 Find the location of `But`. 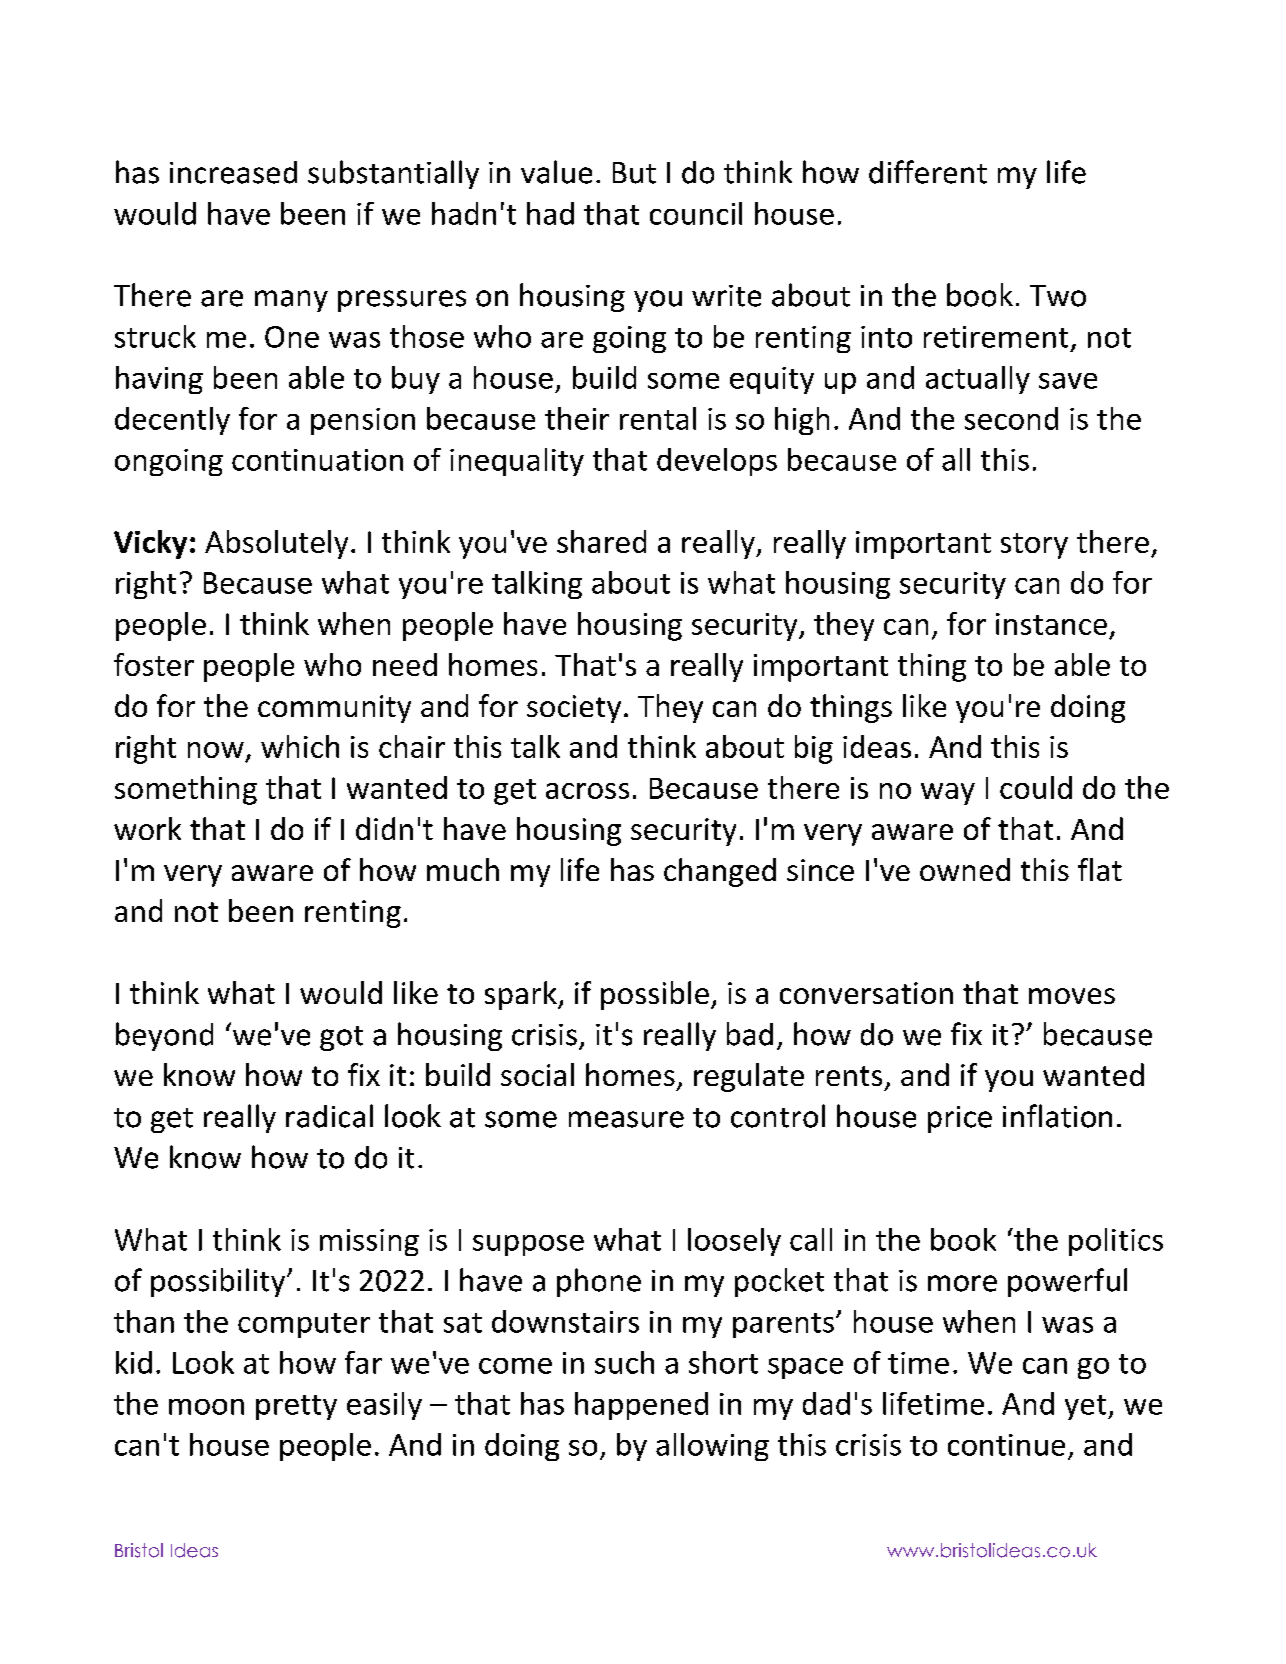

But is located at coordinates (634, 173).
